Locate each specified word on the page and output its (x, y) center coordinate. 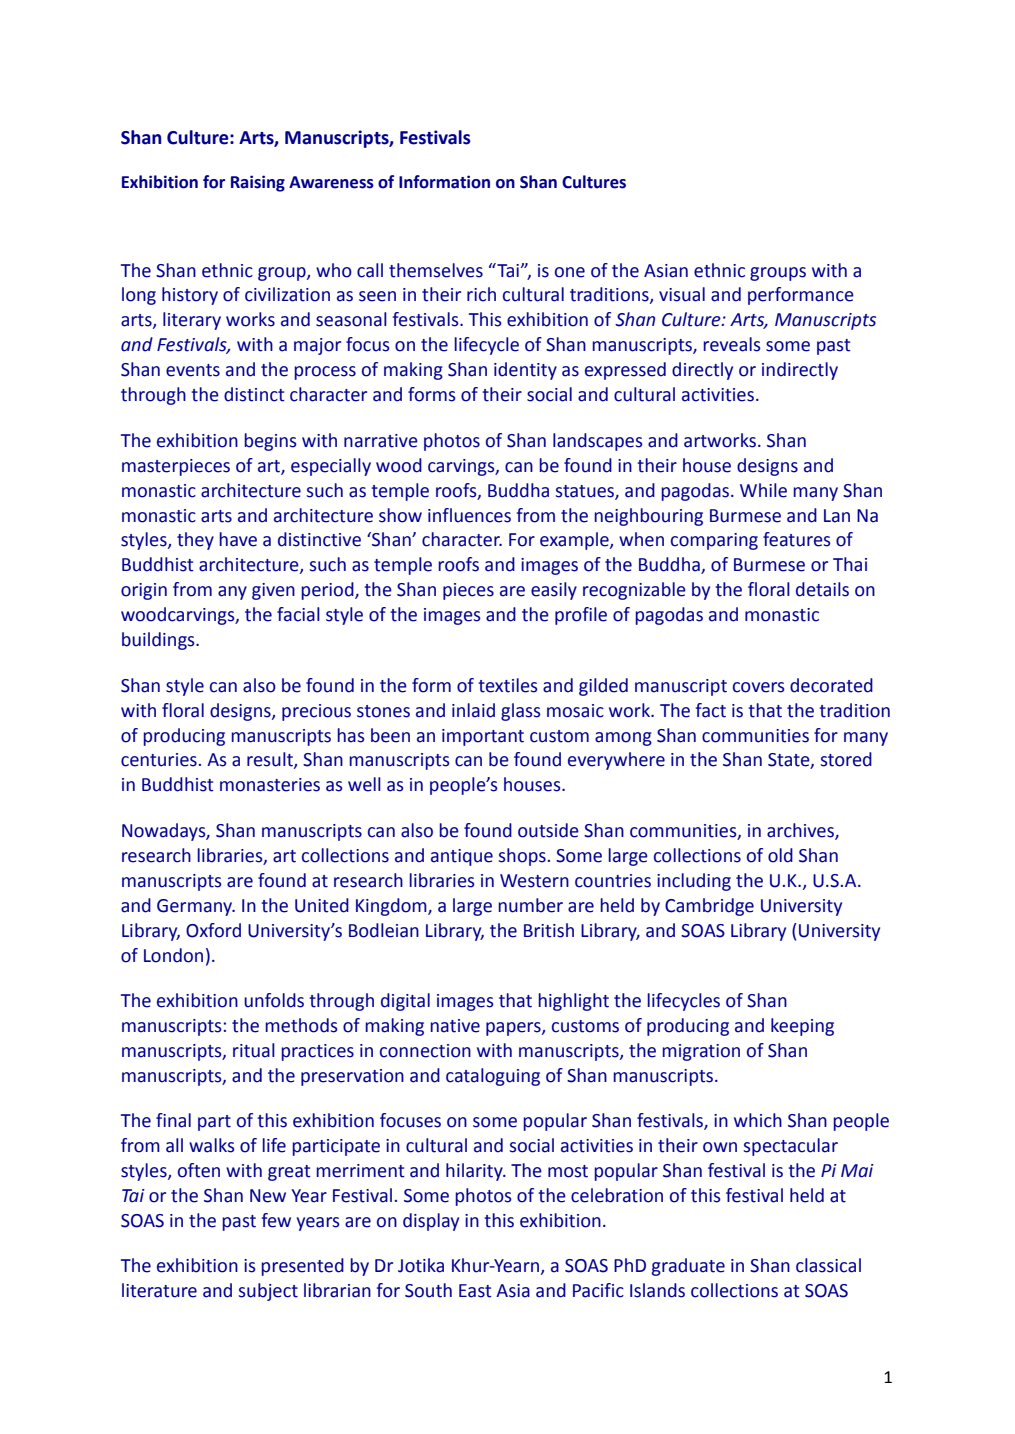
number (530, 905)
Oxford (213, 930)
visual (682, 294)
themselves (436, 270)
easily (554, 591)
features (797, 539)
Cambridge (709, 907)
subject (268, 1292)
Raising (258, 183)
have (238, 539)
